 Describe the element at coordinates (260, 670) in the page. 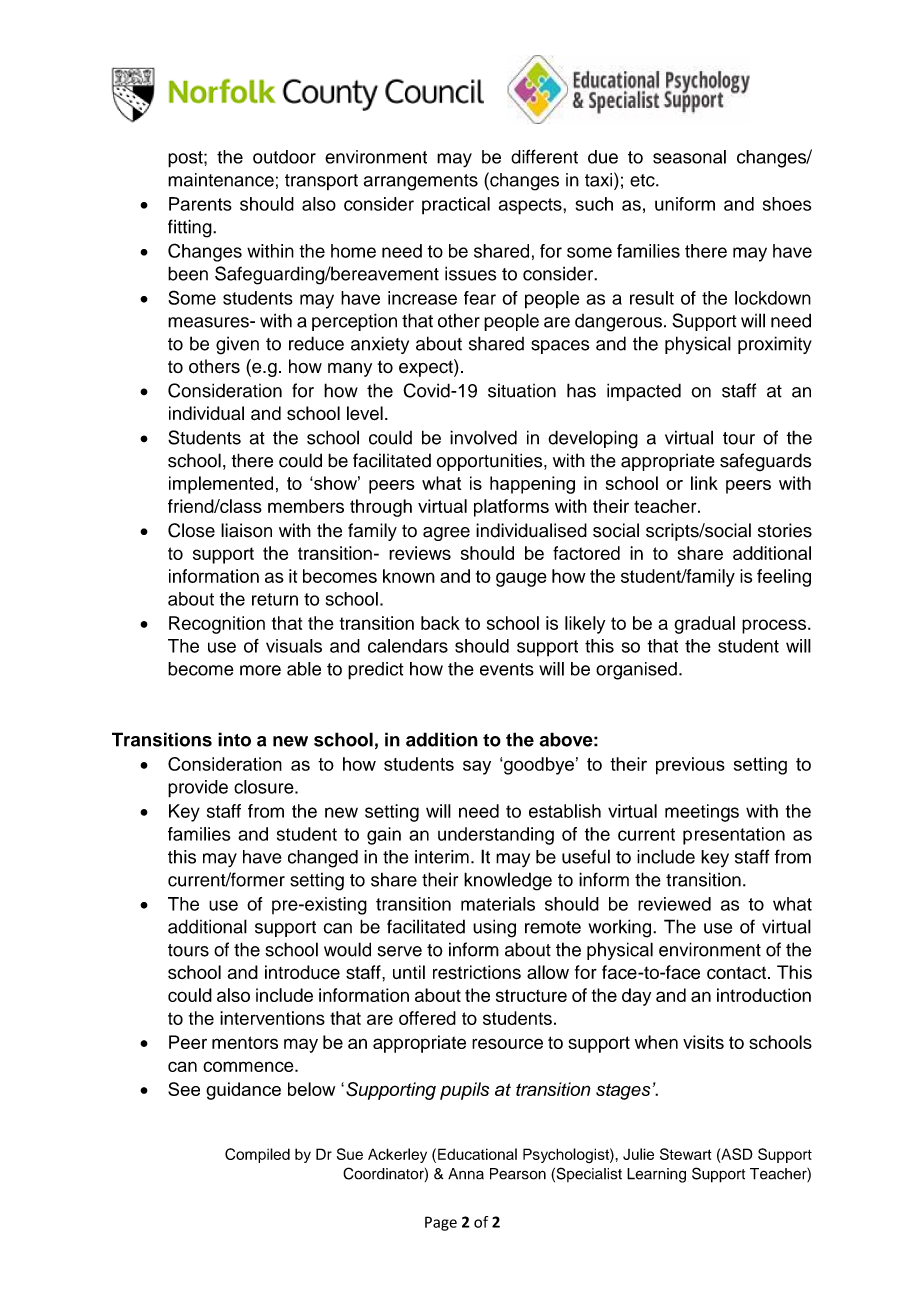

I see `more` at that location.
